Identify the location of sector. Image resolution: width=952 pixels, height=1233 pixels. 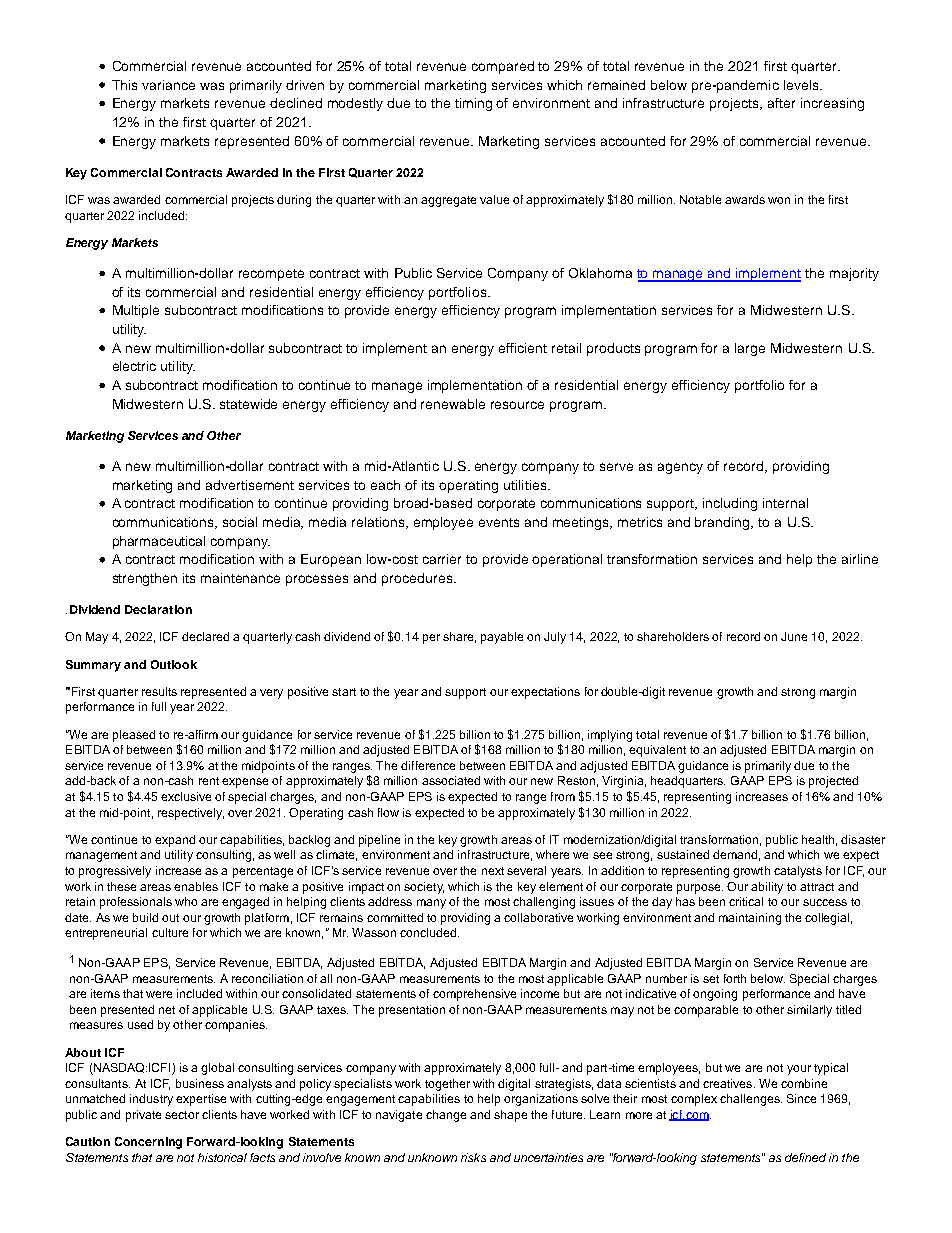
(182, 1115).
